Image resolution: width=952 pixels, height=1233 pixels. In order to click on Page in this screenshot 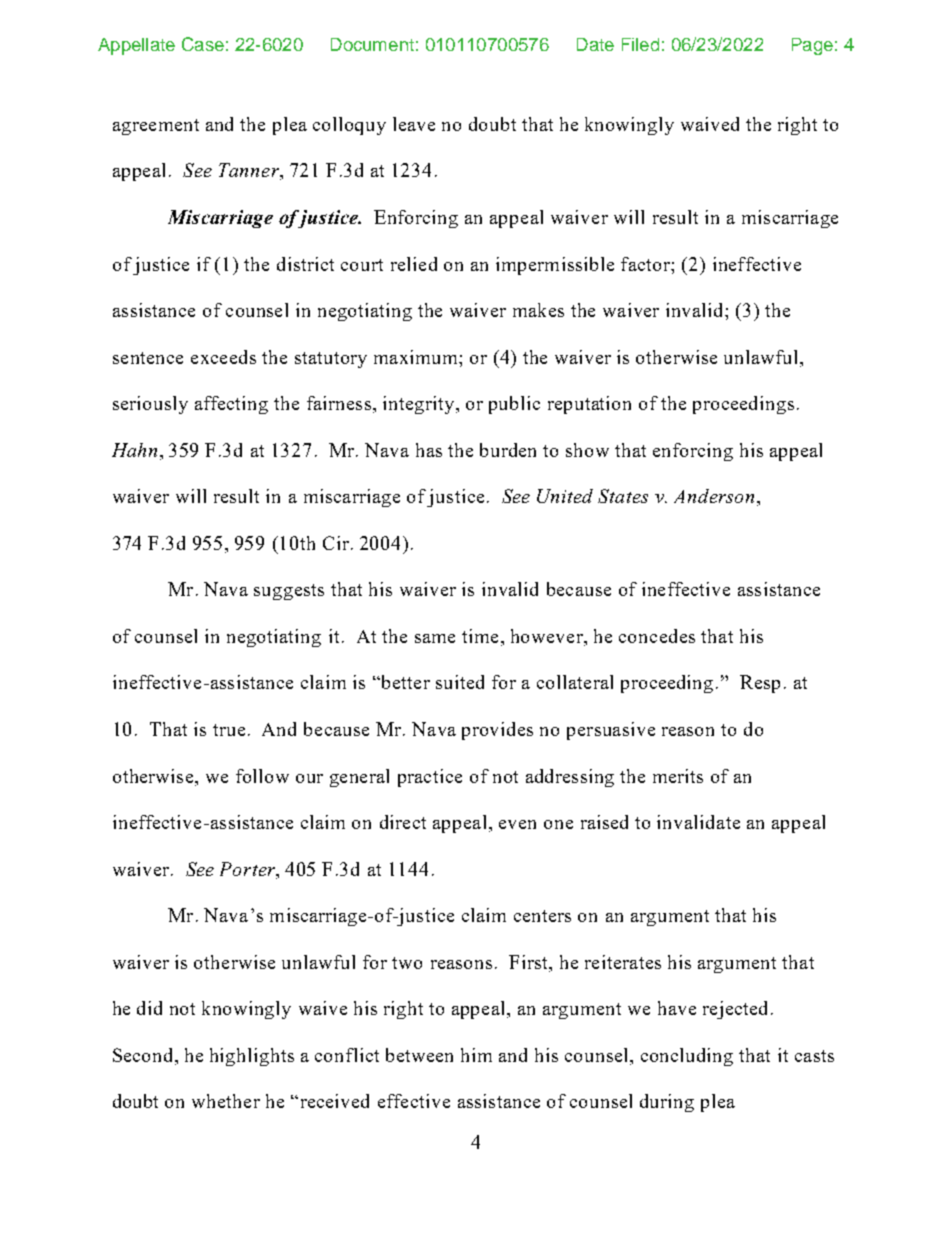, I will do `click(812, 46)`.
